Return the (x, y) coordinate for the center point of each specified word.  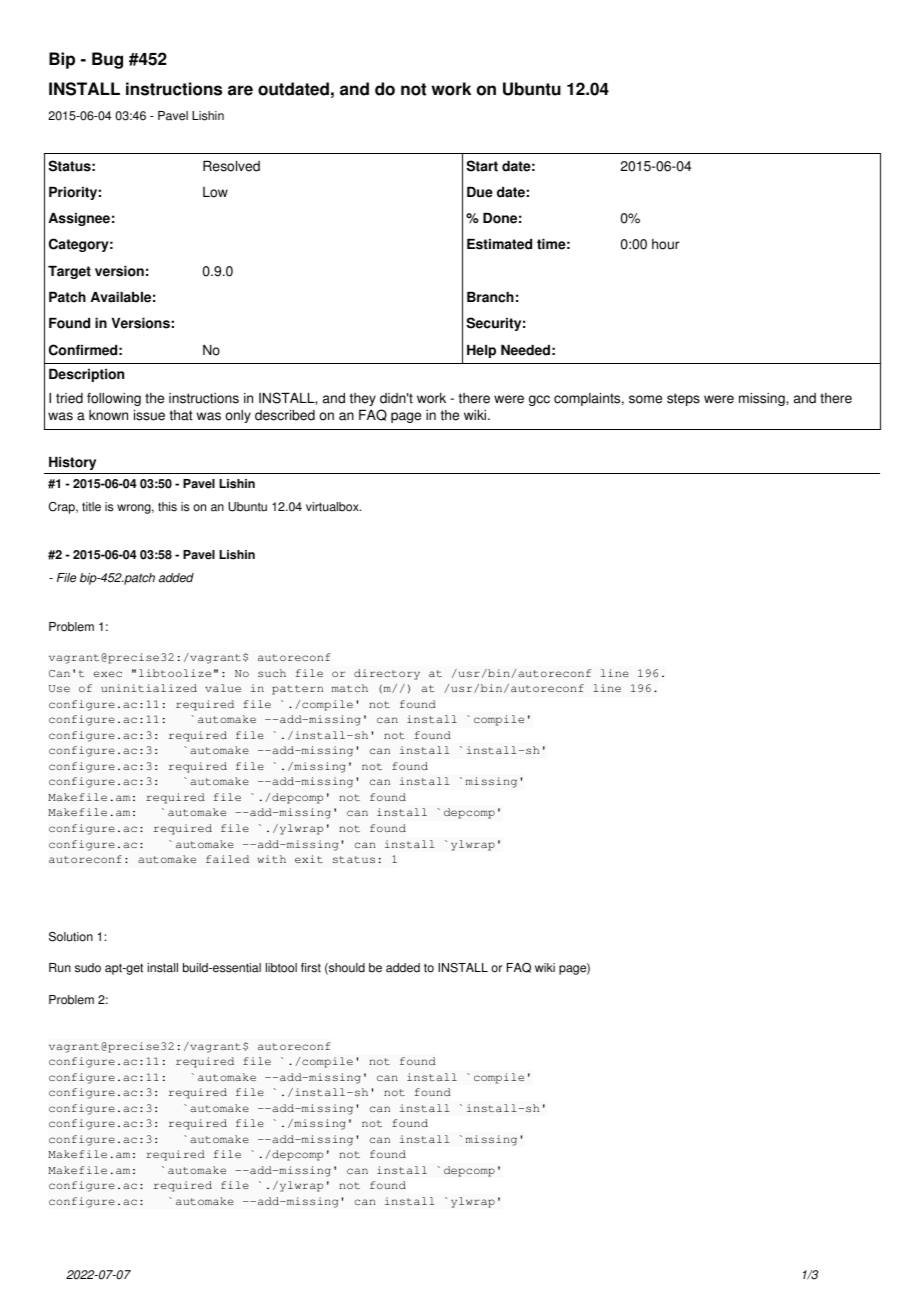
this (167, 507)
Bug (107, 60)
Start (482, 166)
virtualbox (333, 507)
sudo (88, 968)
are (240, 90)
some (645, 399)
